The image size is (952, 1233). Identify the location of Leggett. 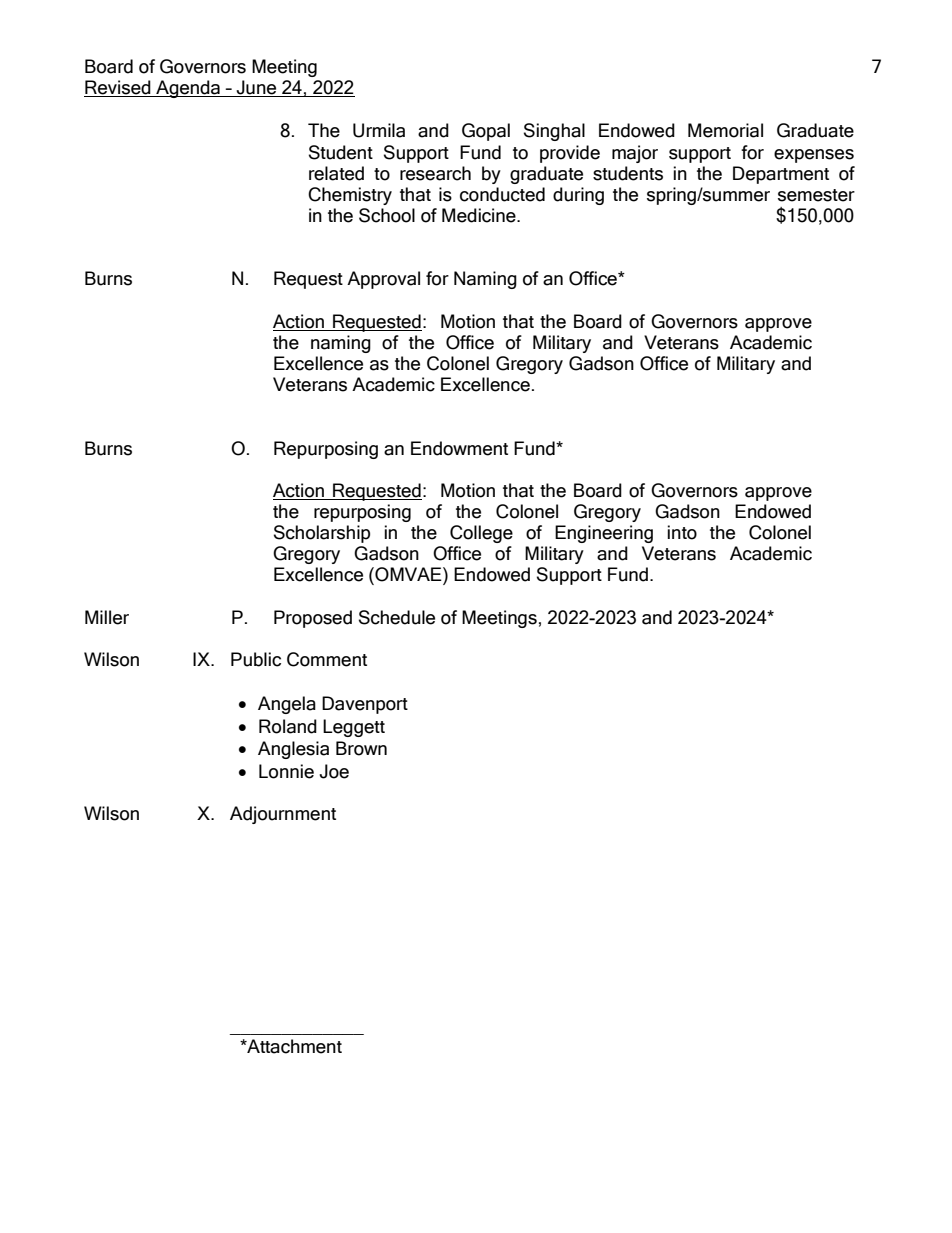
(354, 728).
